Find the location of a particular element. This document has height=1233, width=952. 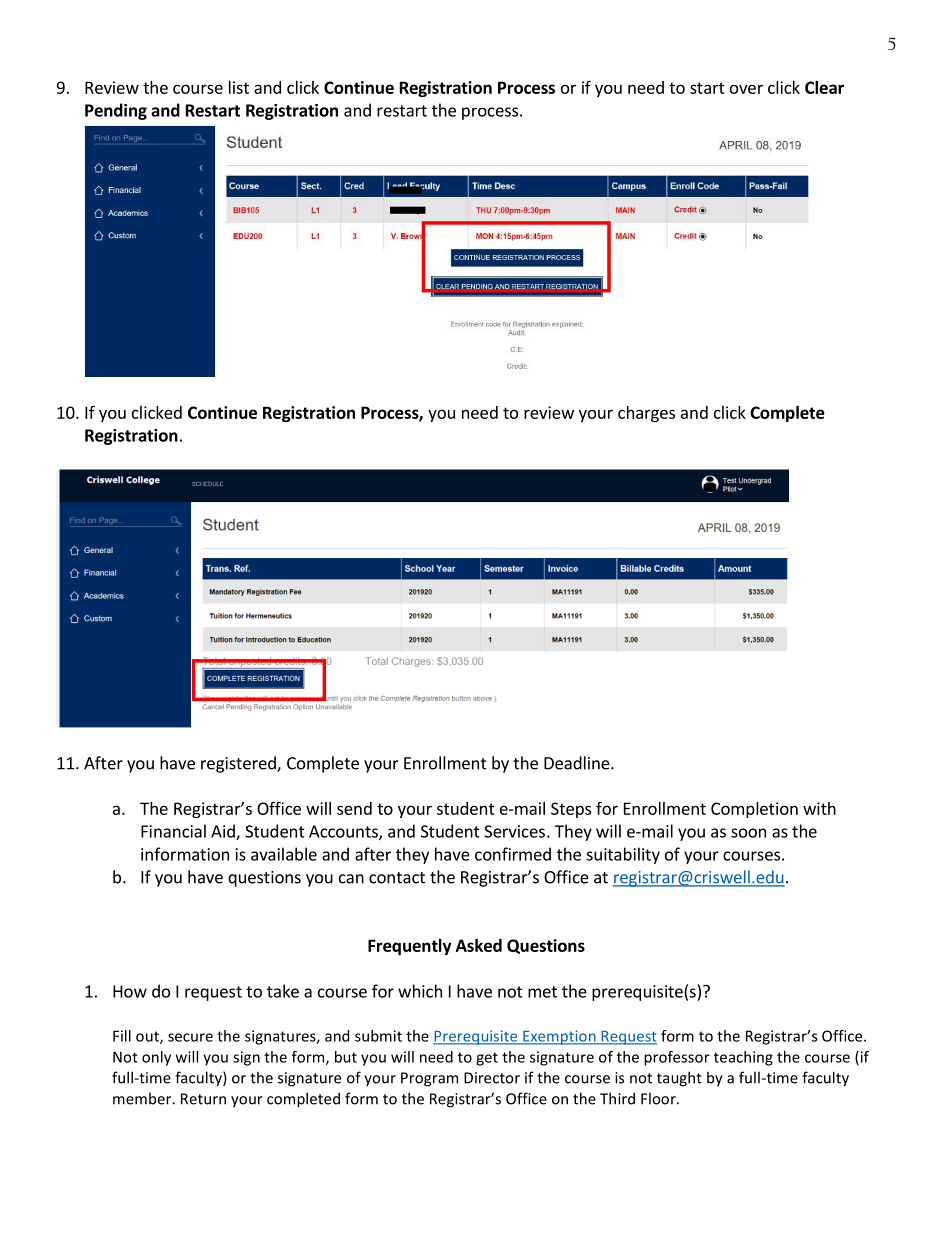

get is located at coordinates (487, 1059).
